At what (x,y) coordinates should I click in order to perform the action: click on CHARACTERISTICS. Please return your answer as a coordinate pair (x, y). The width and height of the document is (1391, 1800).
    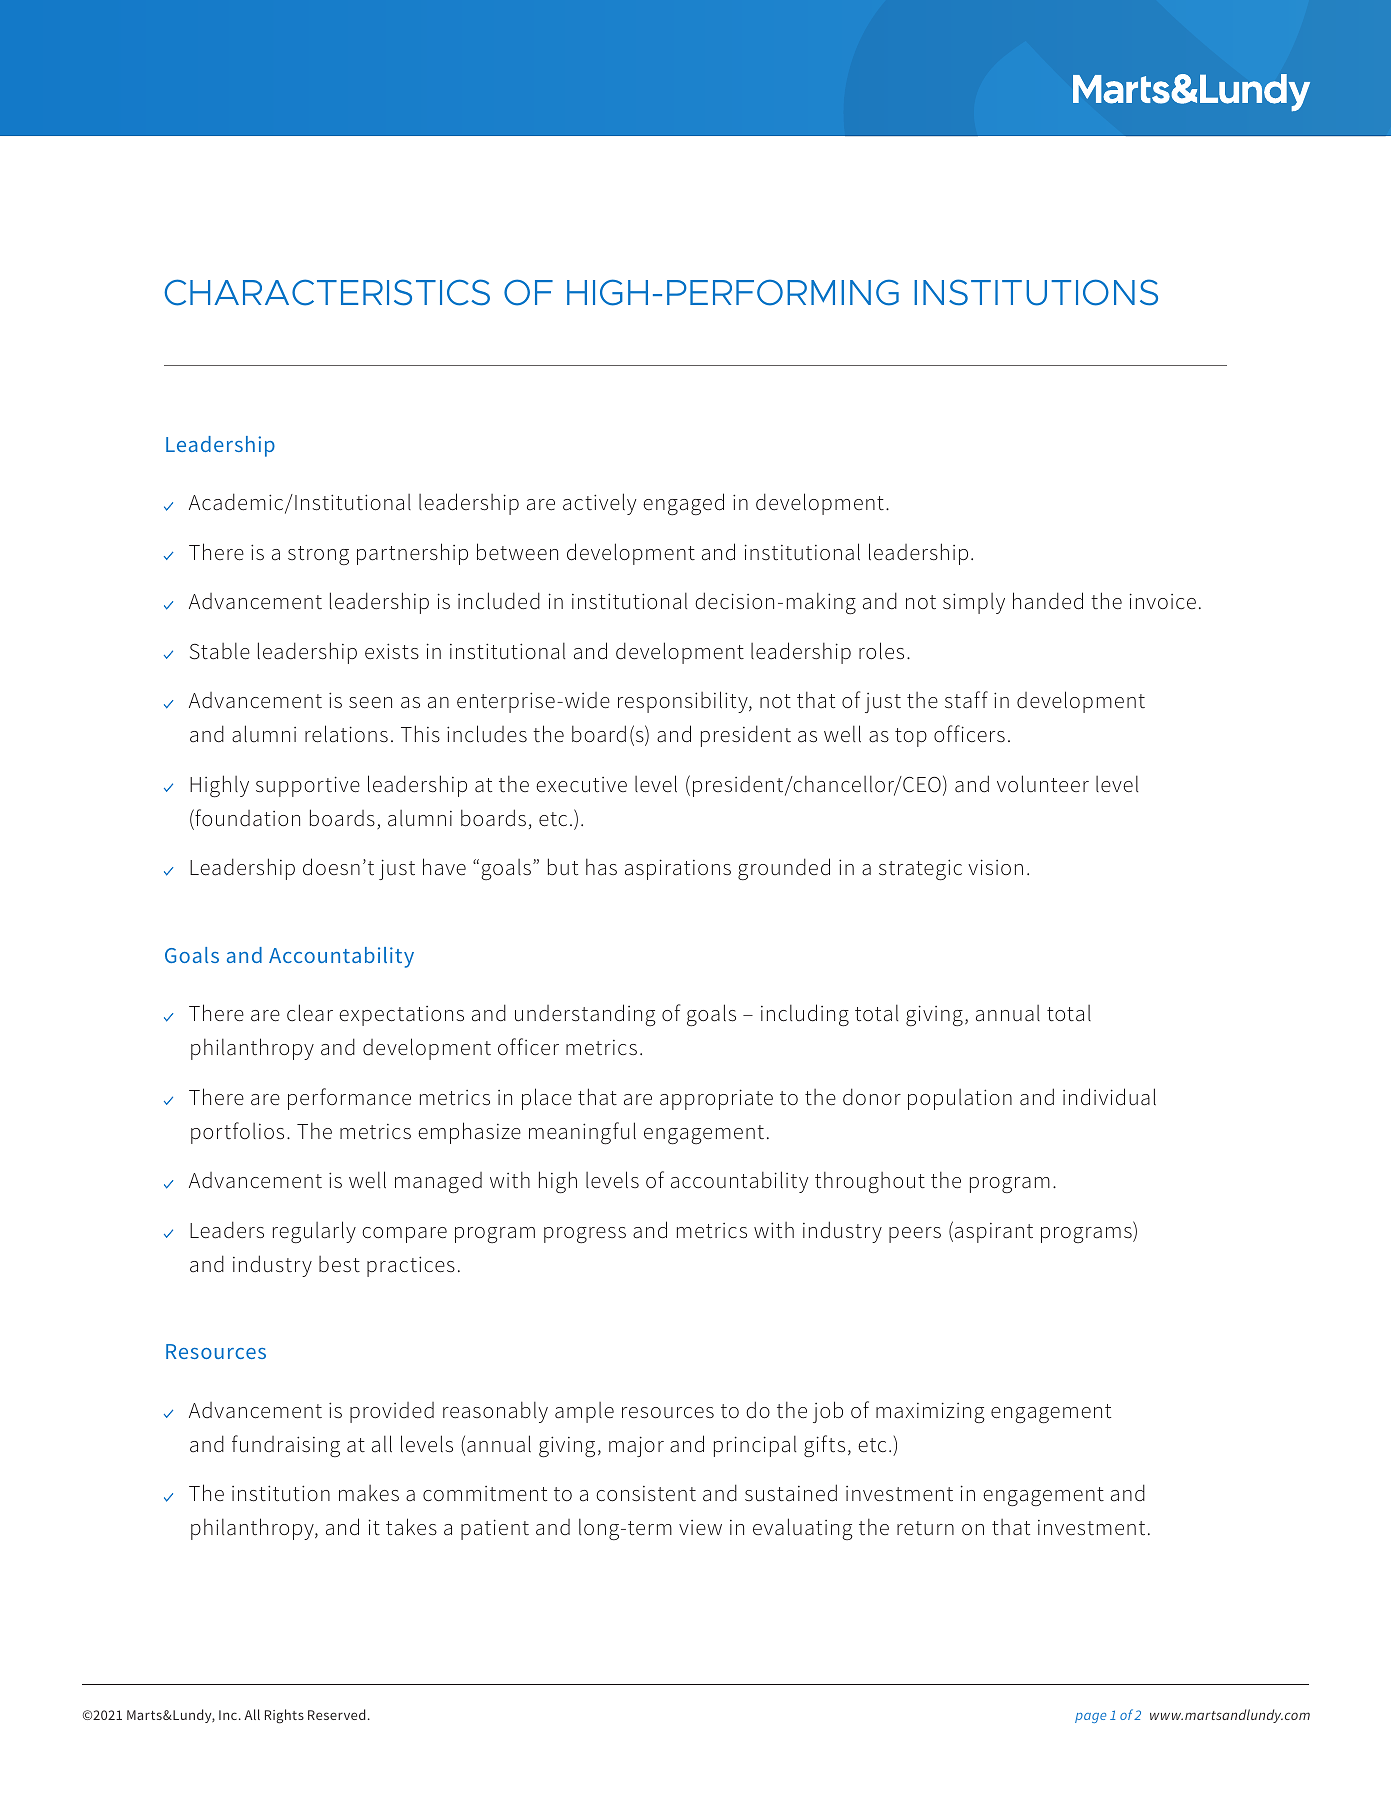
    Looking at the image, I should click on (327, 292).
